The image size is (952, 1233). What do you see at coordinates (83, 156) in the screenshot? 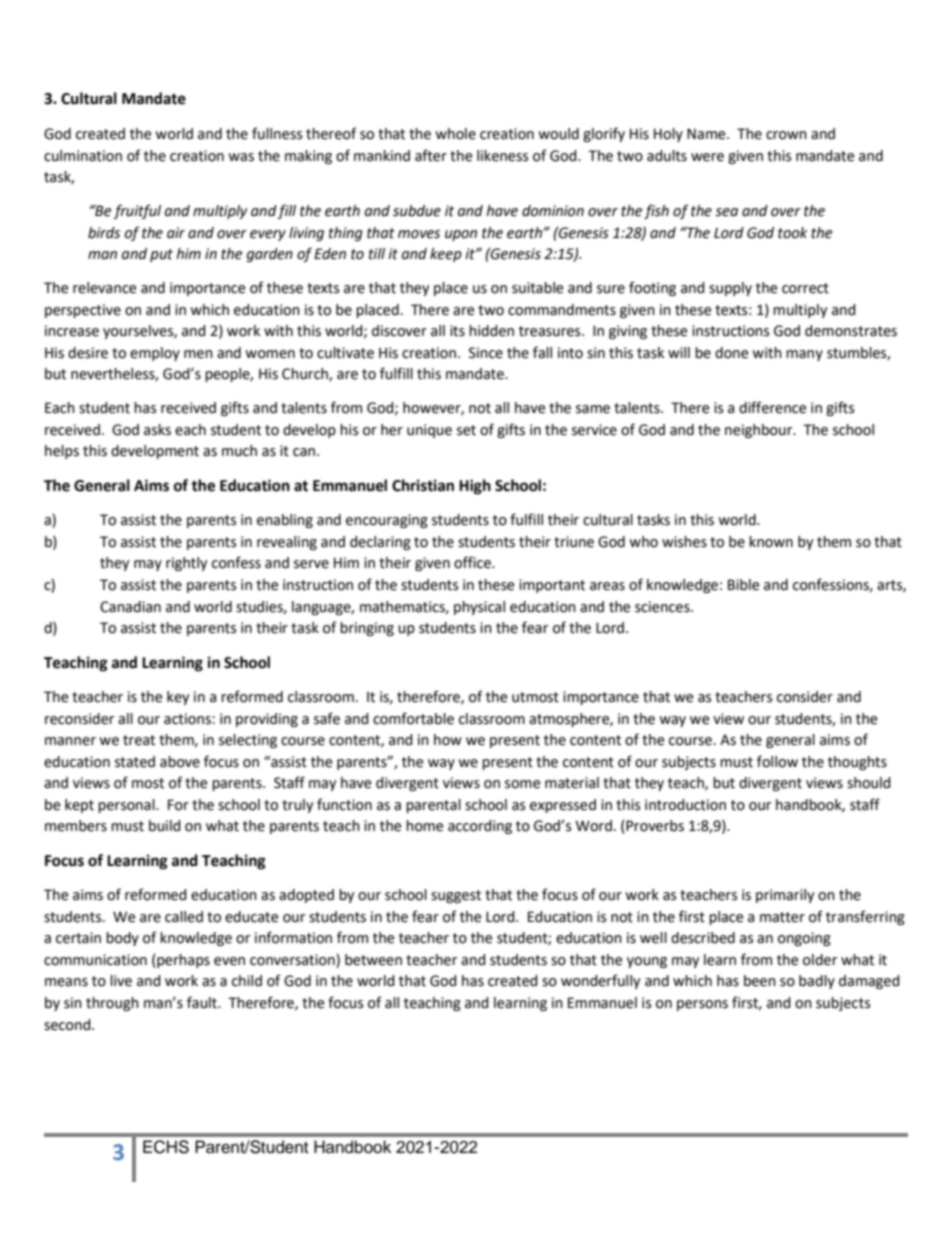
I see `culmination` at bounding box center [83, 156].
